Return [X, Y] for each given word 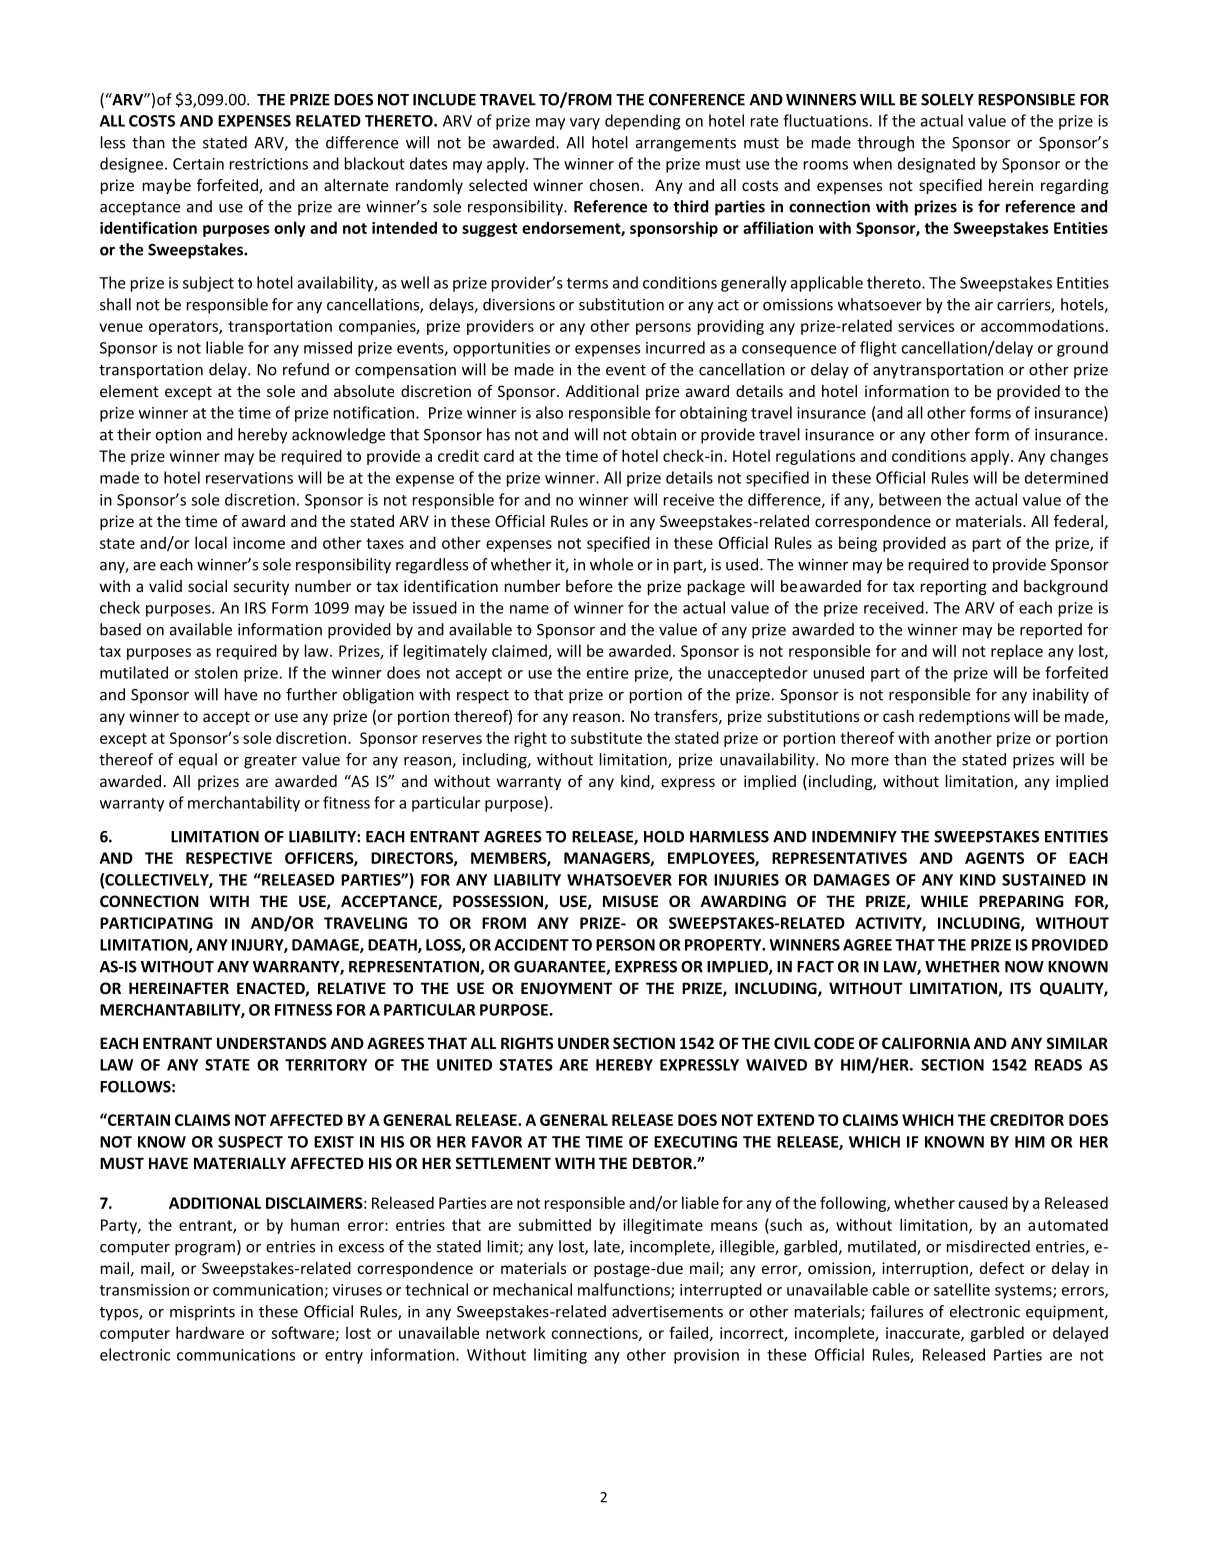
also [549, 412]
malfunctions [625, 1290]
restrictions [269, 164]
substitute [606, 737]
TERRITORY [326, 1065]
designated [936, 165]
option [178, 436]
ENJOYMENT [566, 988]
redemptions [964, 717]
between [910, 499]
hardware [210, 1332]
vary [585, 124]
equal [198, 761]
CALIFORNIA [926, 1043]
